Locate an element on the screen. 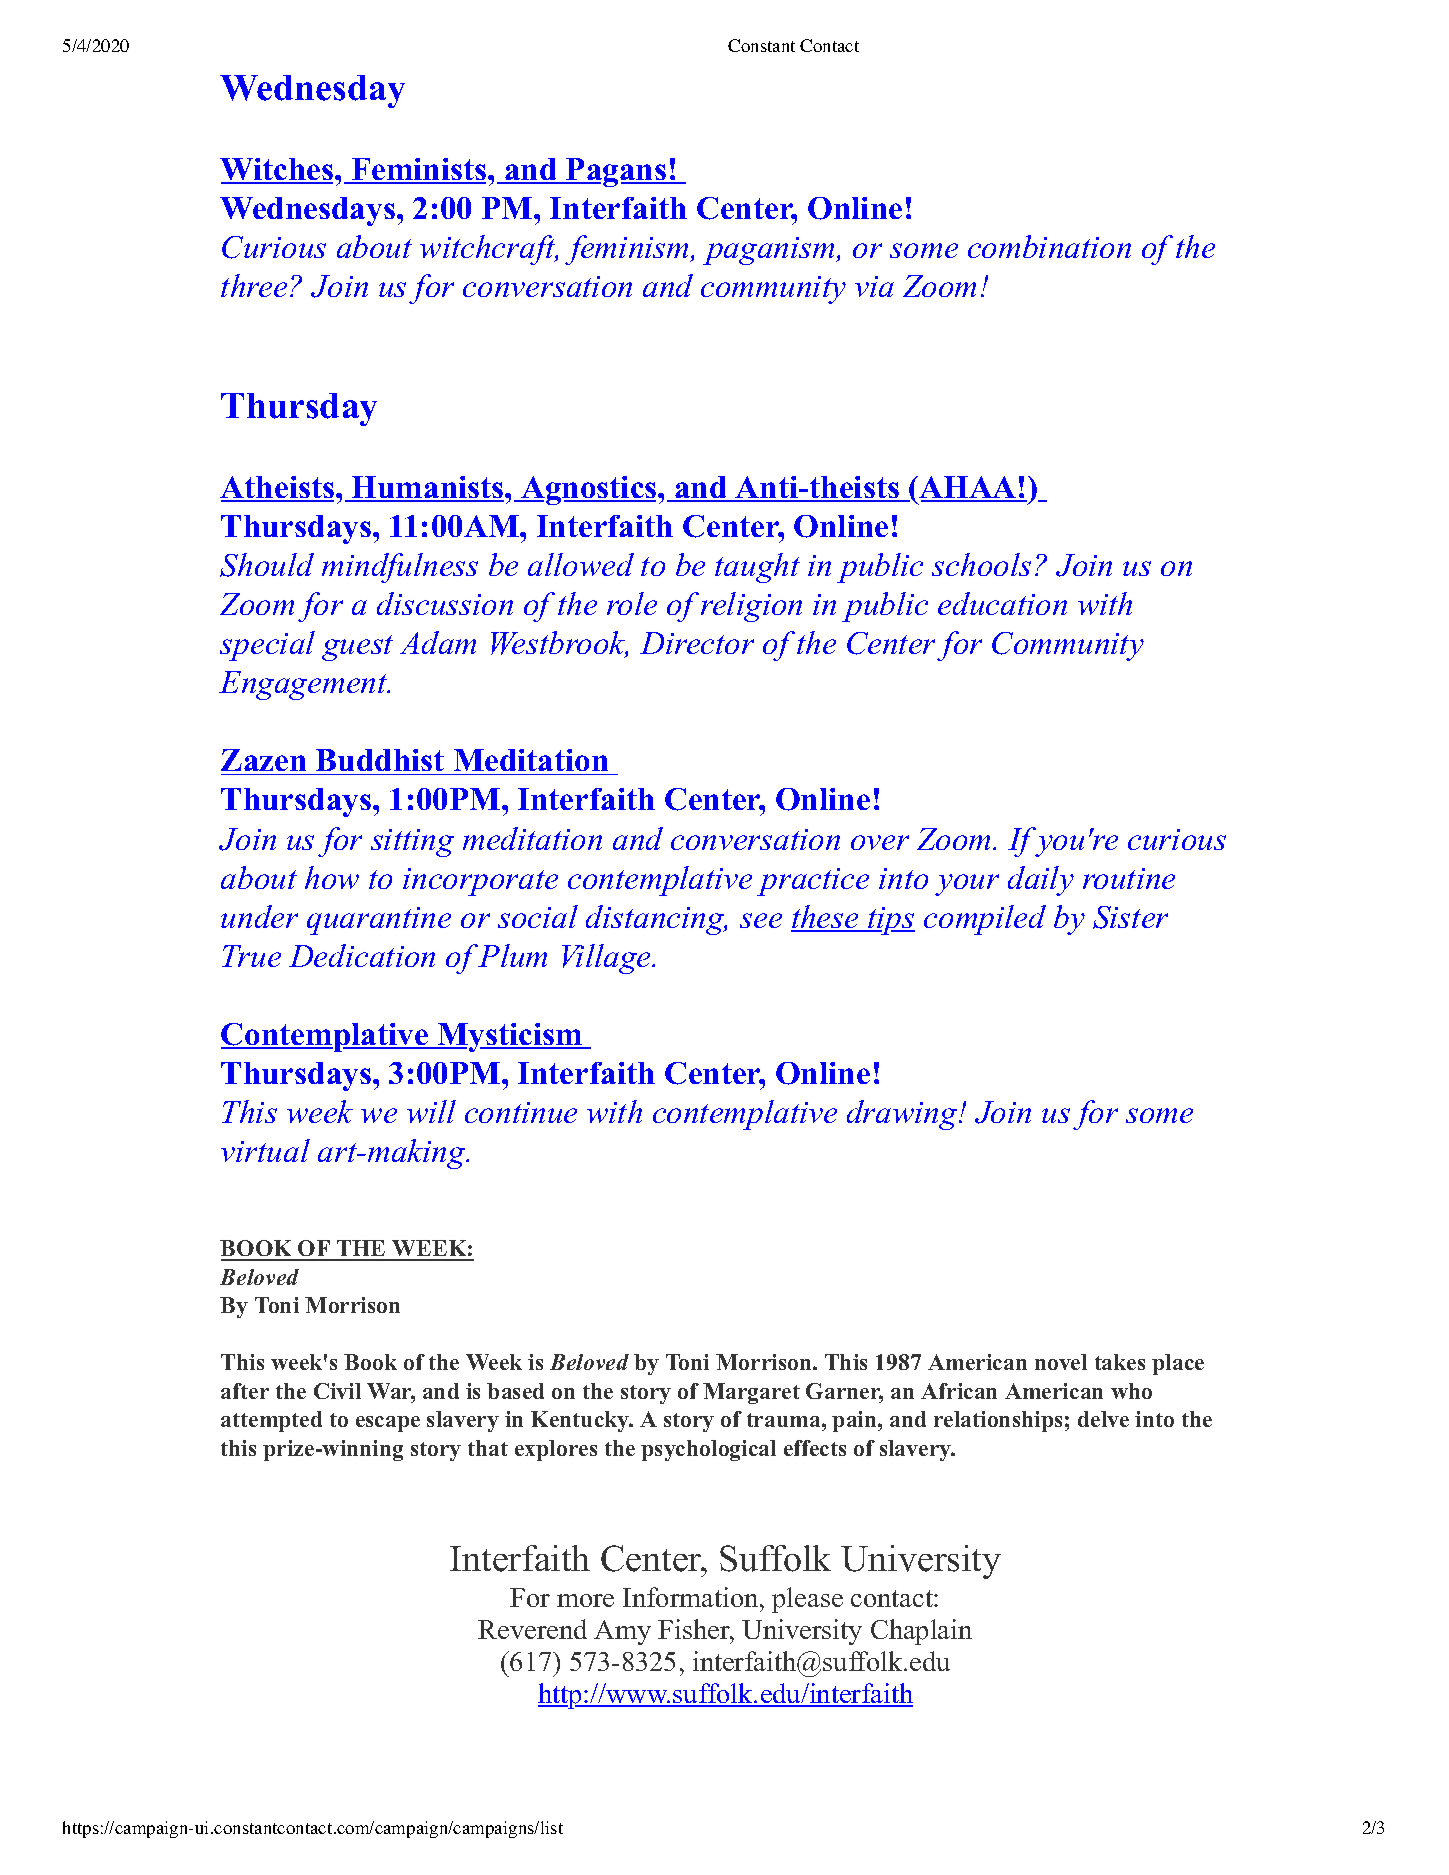  Reverend is located at coordinates (532, 1629).
